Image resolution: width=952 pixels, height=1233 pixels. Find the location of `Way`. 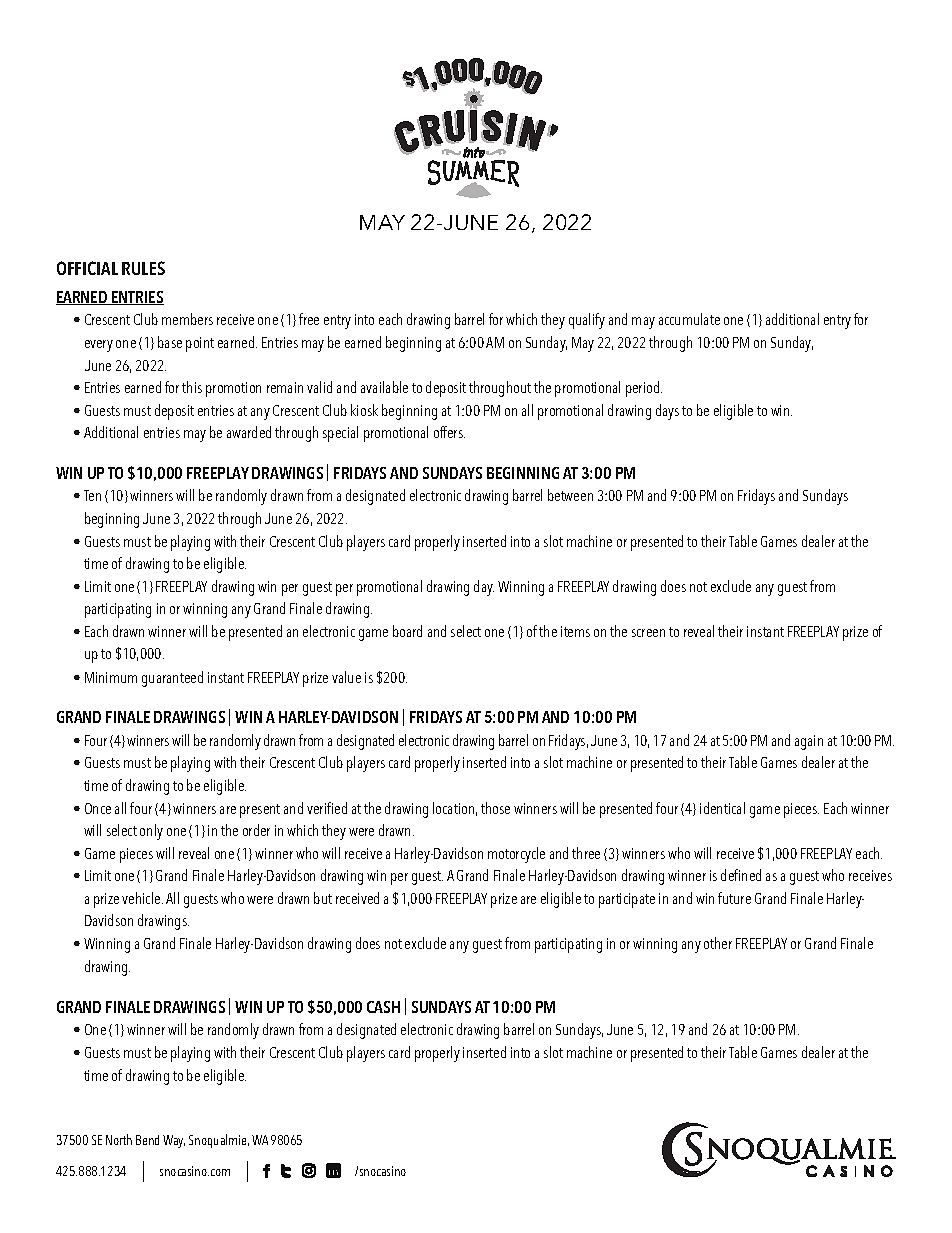

Way is located at coordinates (174, 1141).
